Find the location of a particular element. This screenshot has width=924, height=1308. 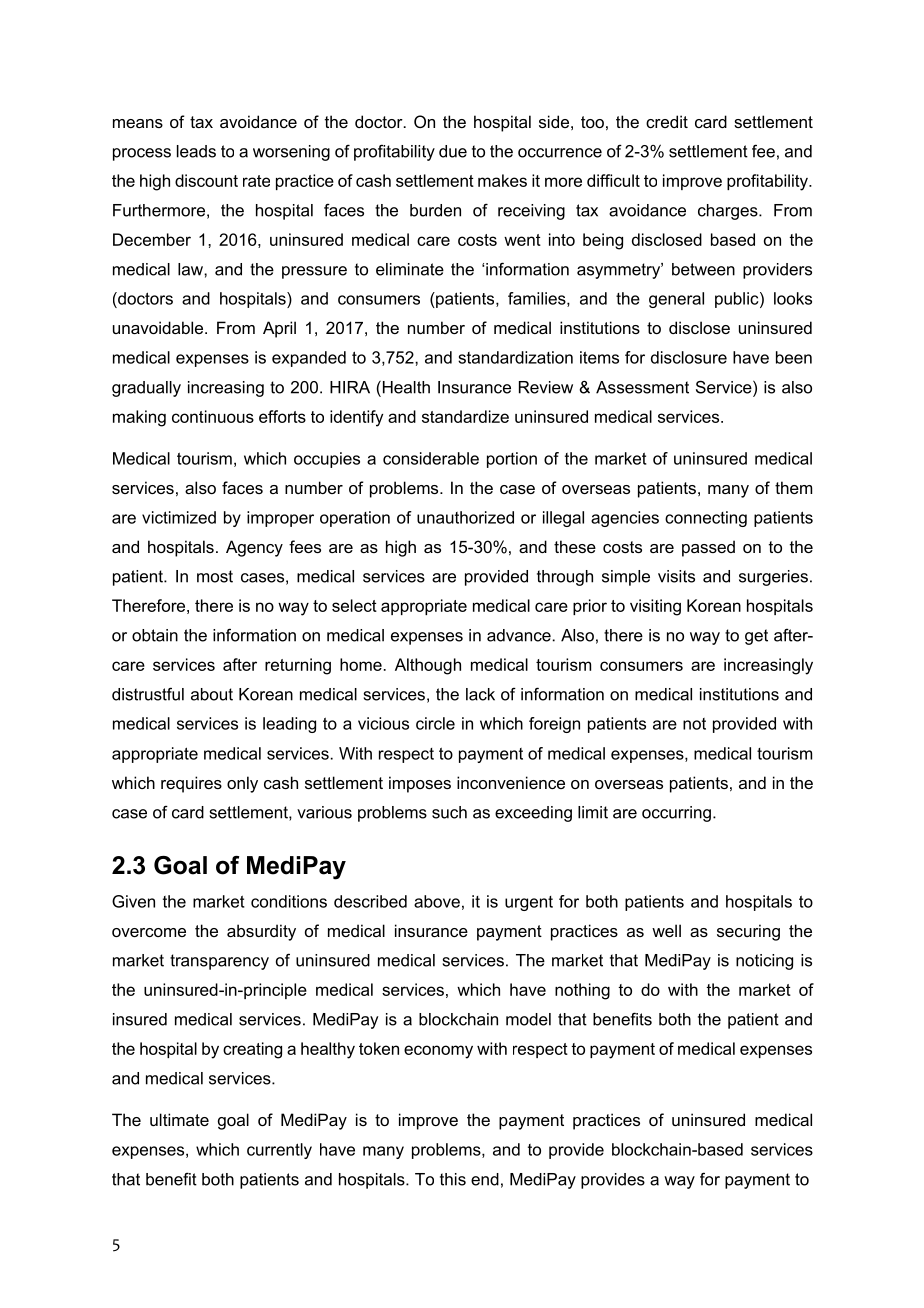

passed is located at coordinates (708, 548).
